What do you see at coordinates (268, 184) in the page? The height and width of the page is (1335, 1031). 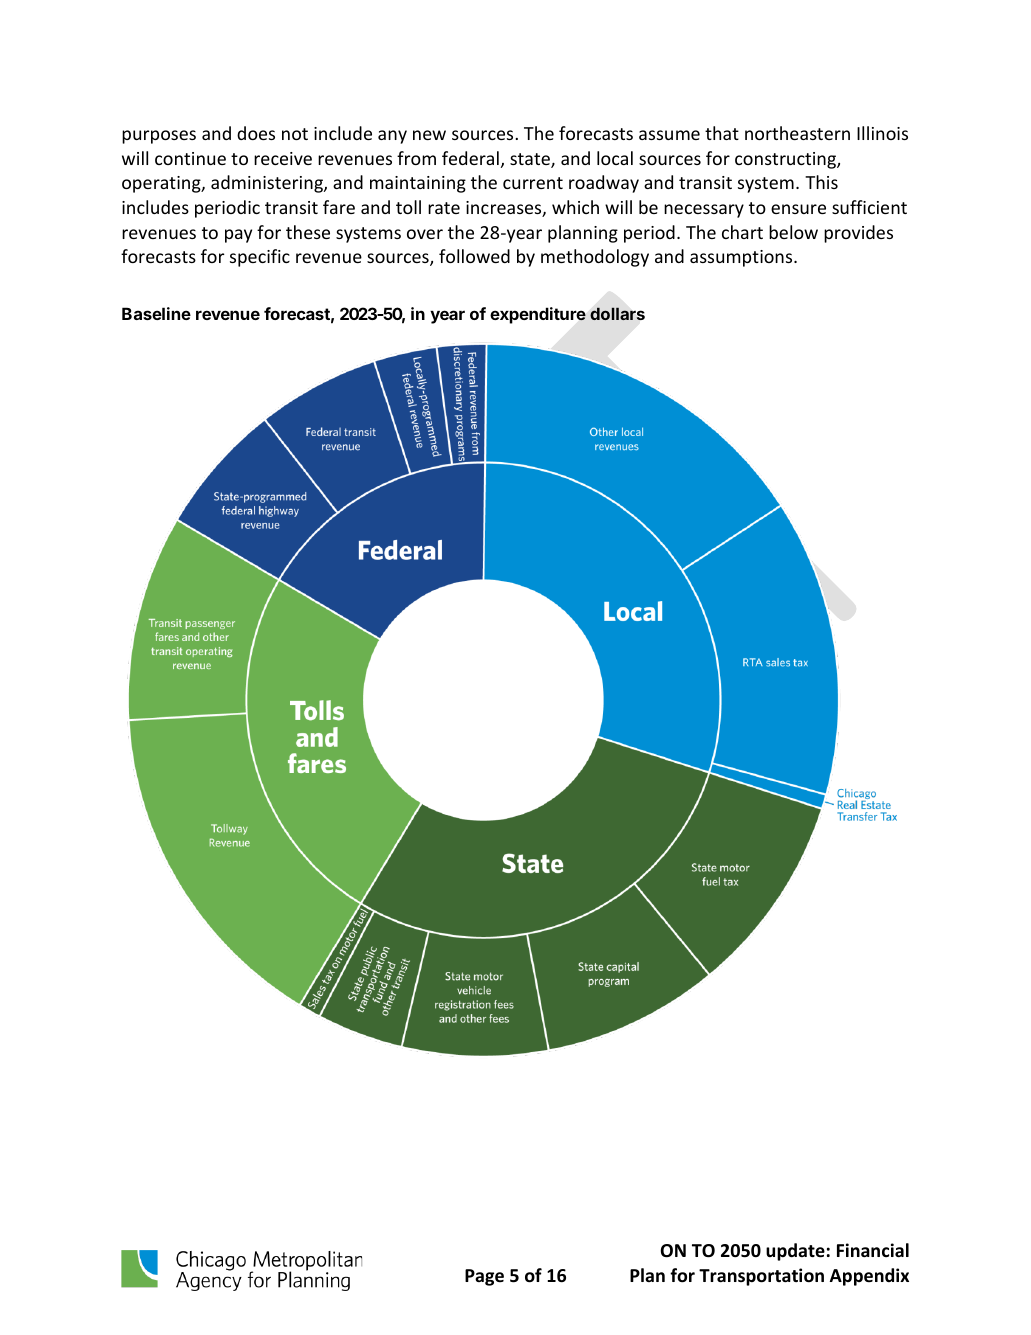 I see `administering` at bounding box center [268, 184].
